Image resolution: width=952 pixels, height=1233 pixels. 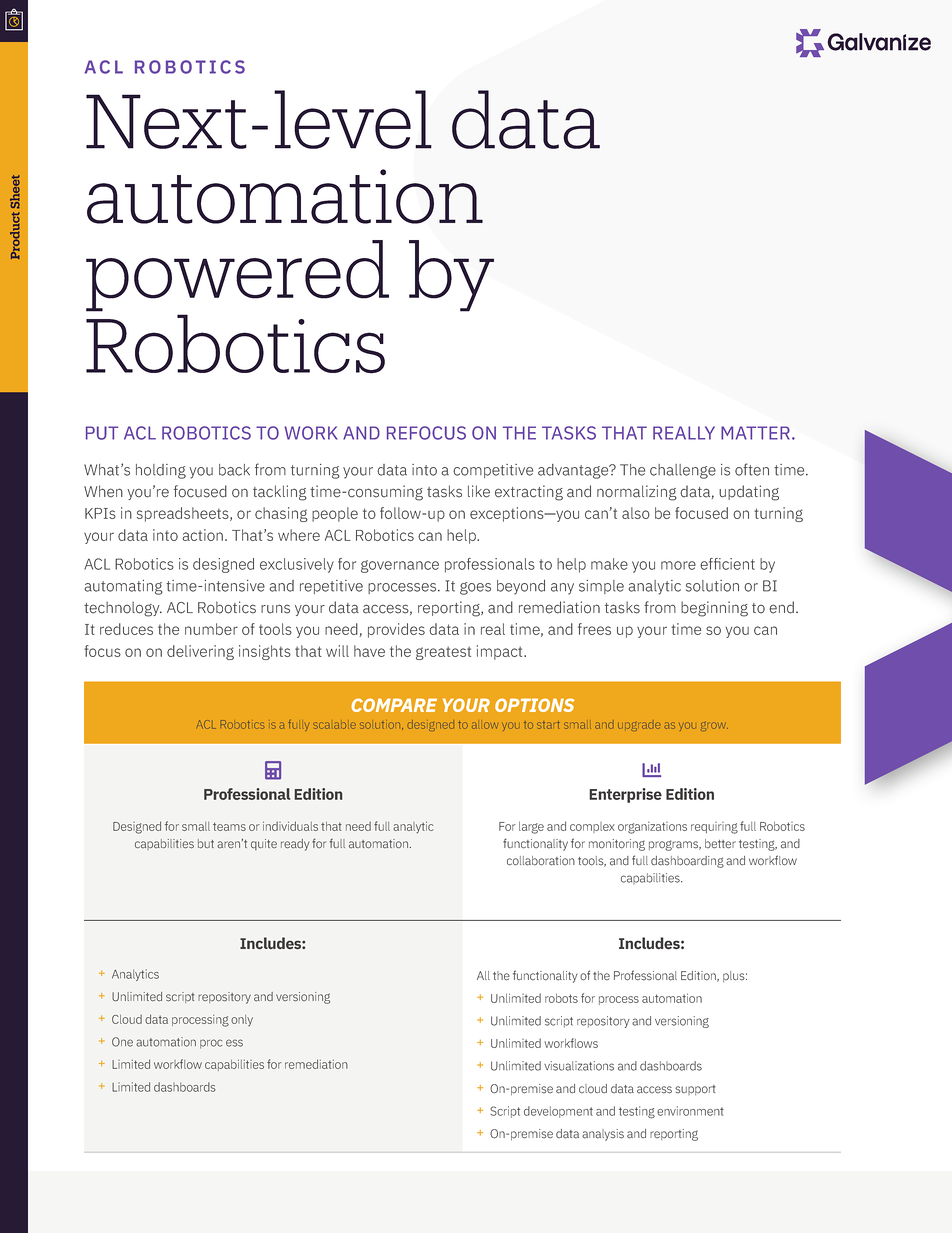 What do you see at coordinates (678, 565) in the screenshot?
I see `more` at bounding box center [678, 565].
